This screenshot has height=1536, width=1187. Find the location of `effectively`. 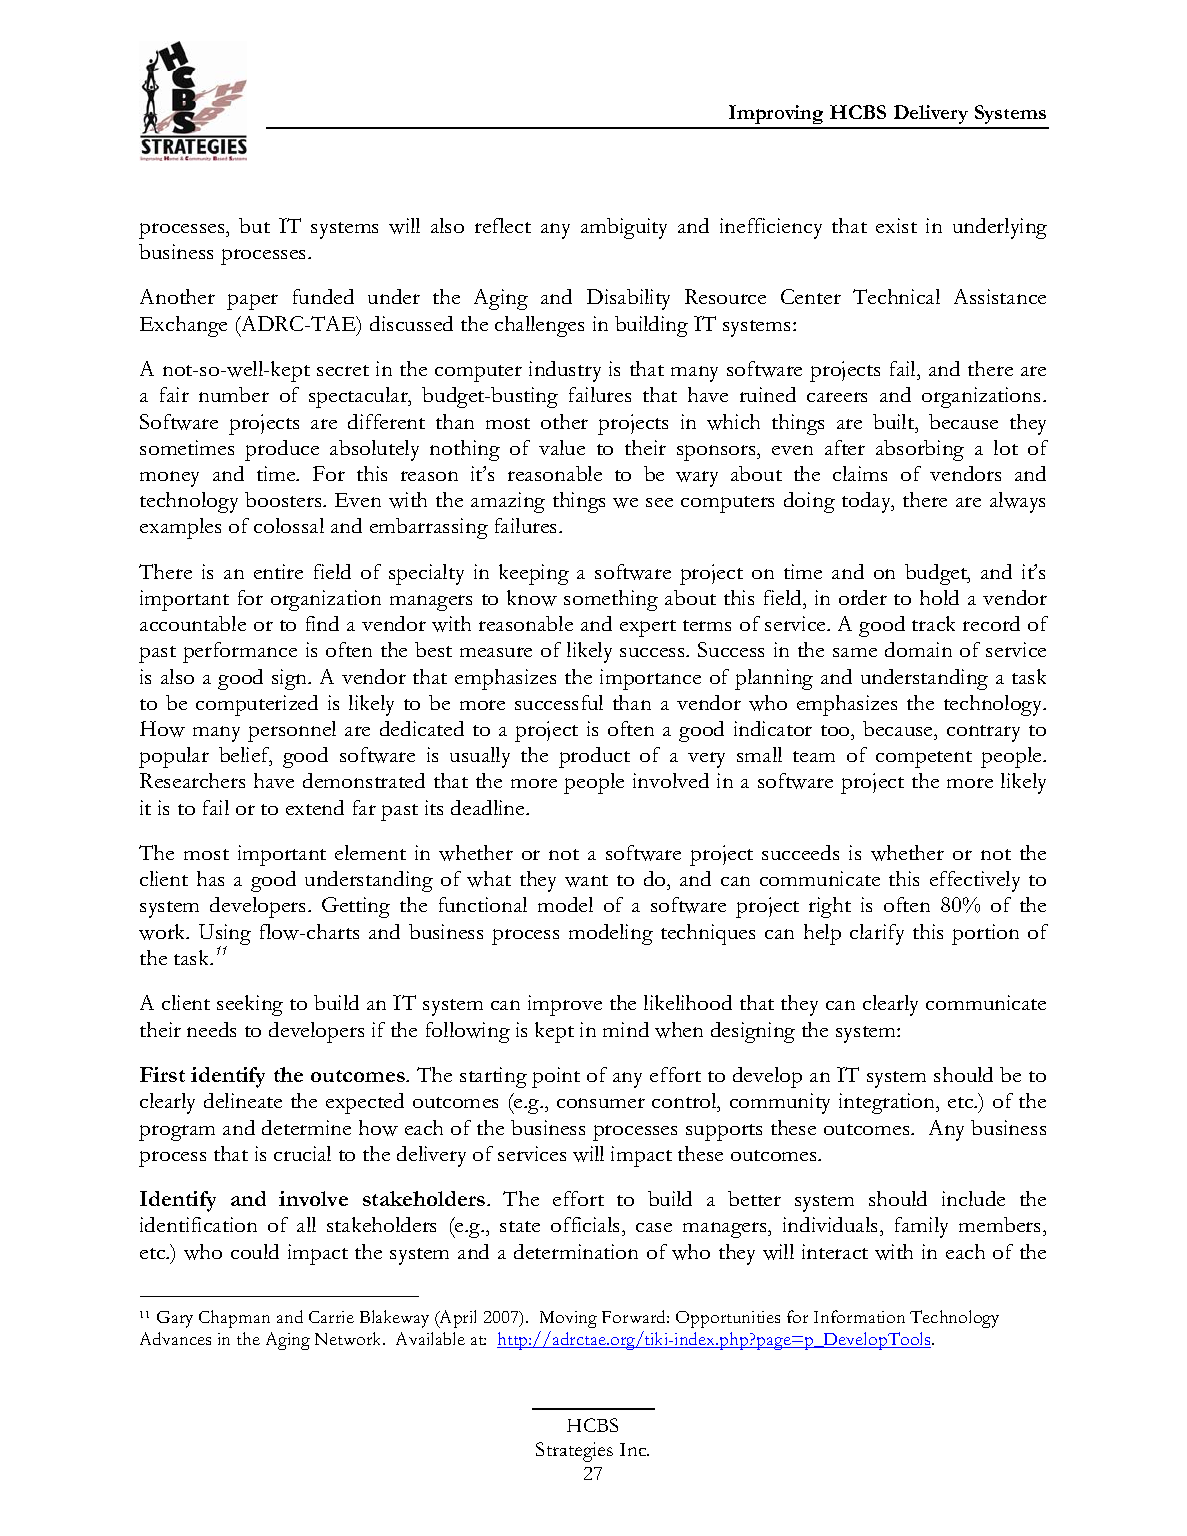

effectively is located at coordinates (975, 881).
